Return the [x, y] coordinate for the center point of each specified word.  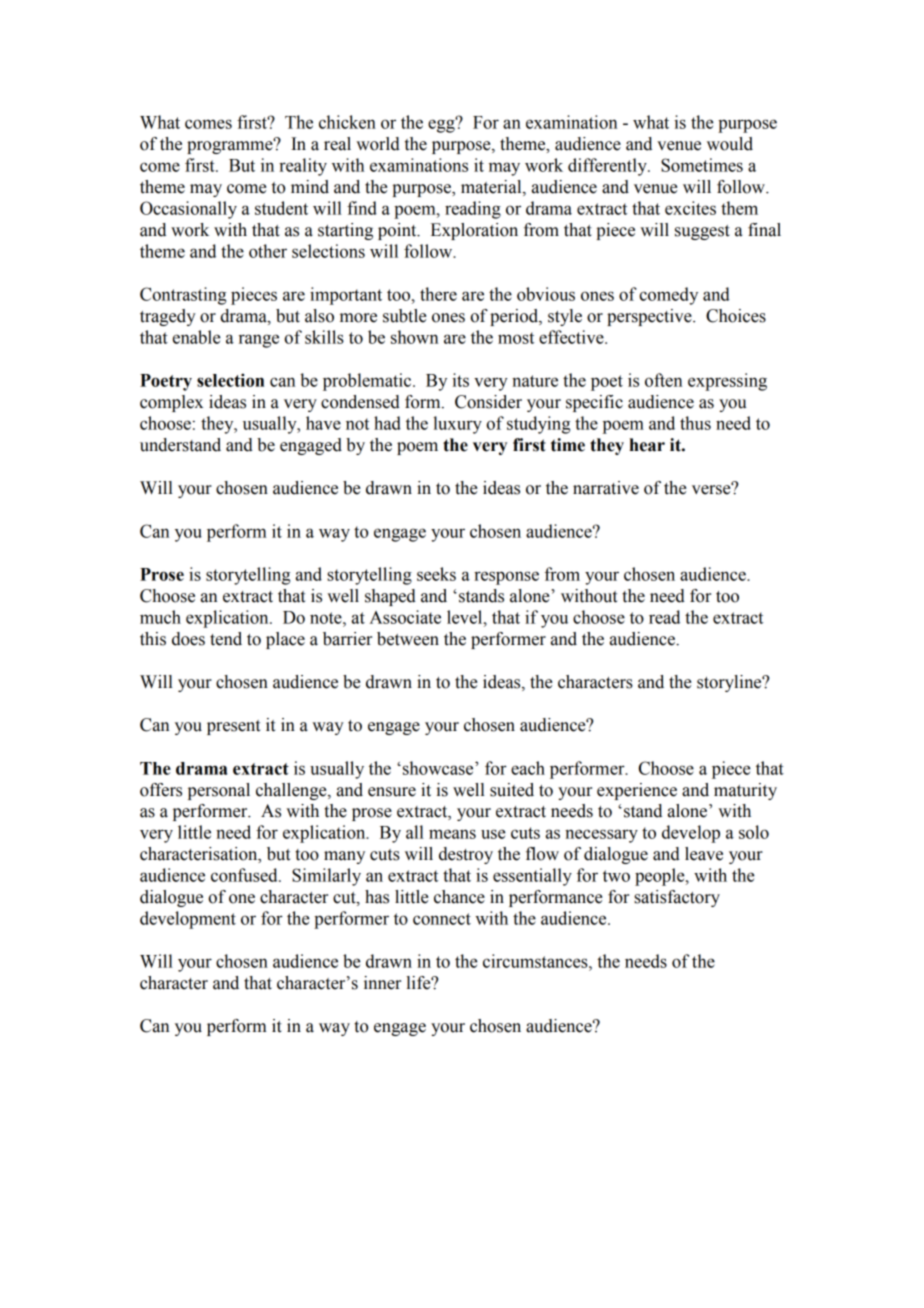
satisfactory [677, 898]
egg [442, 125]
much [160, 617]
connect [442, 919]
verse [712, 489]
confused [245, 875]
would [730, 144]
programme [231, 146]
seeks [436, 574]
